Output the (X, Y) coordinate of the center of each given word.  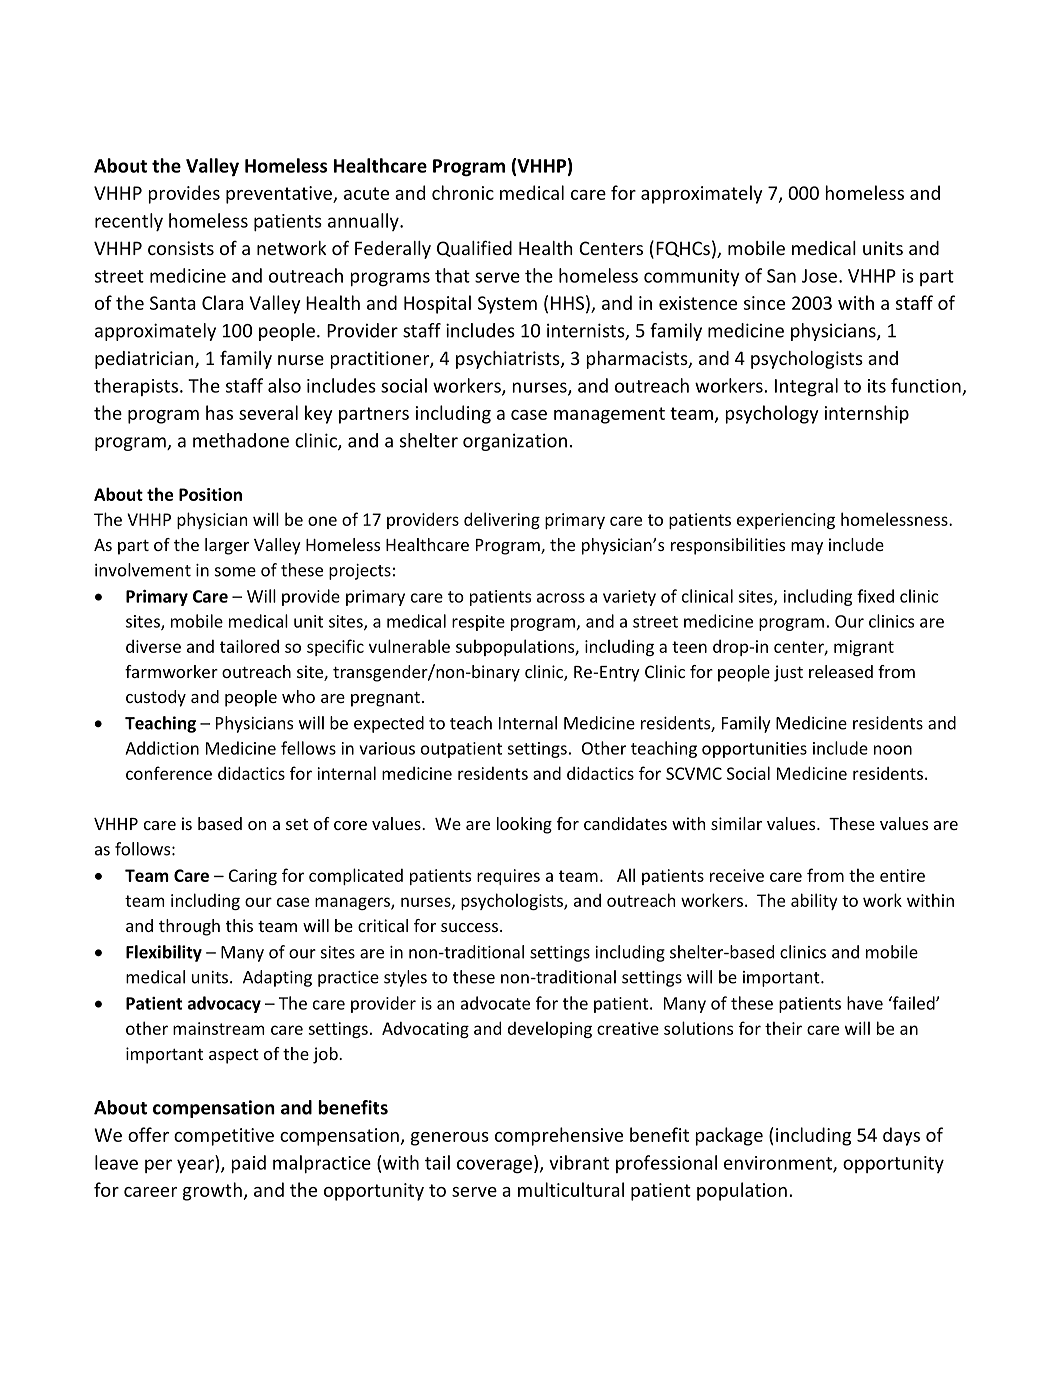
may (807, 548)
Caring (253, 877)
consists (181, 248)
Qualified (474, 248)
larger (227, 546)
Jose (819, 276)
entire (902, 875)
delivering (502, 520)
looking (524, 825)
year (196, 1166)
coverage (494, 1166)
